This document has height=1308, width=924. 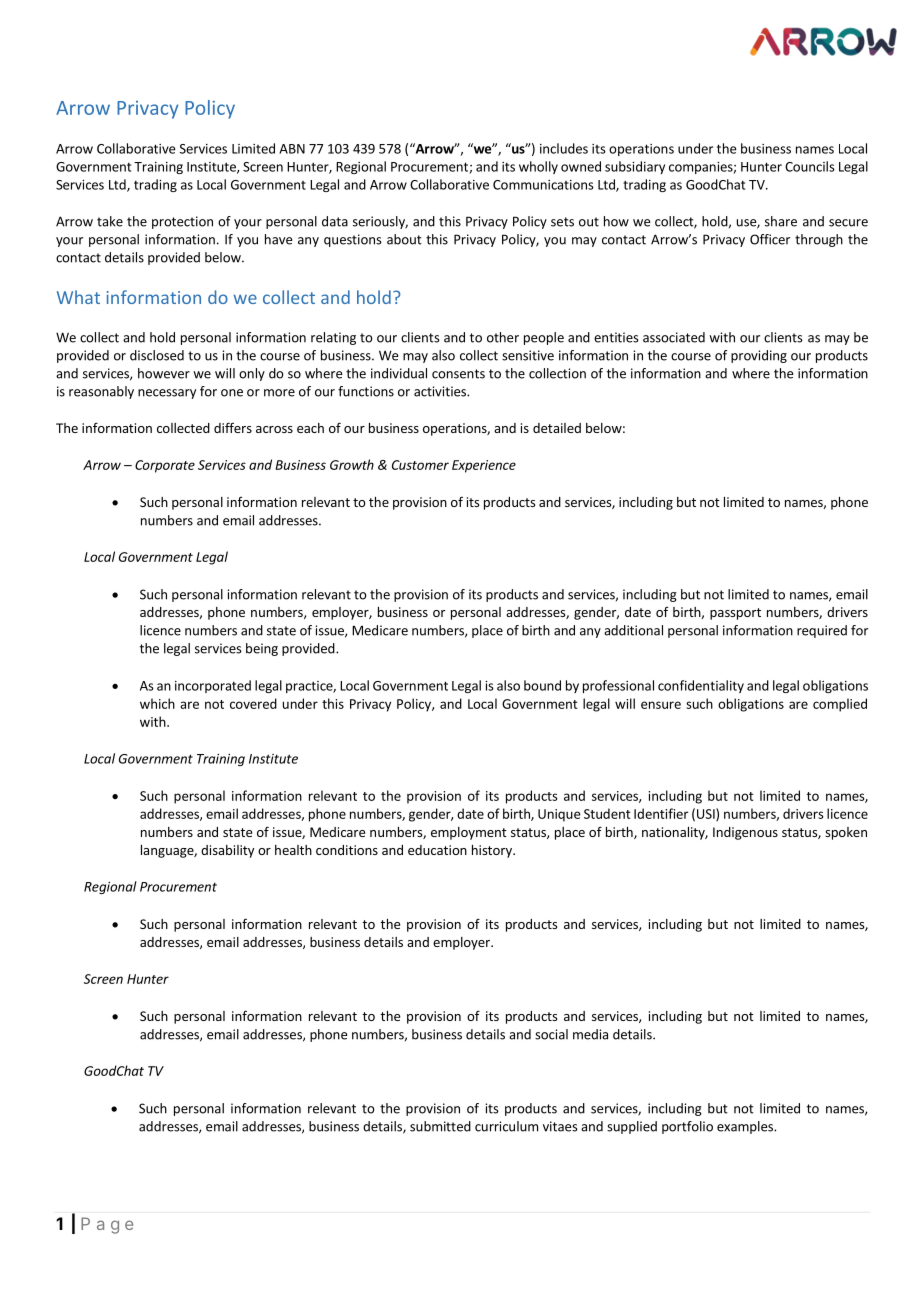 I want to click on examples, so click(x=746, y=1127).
